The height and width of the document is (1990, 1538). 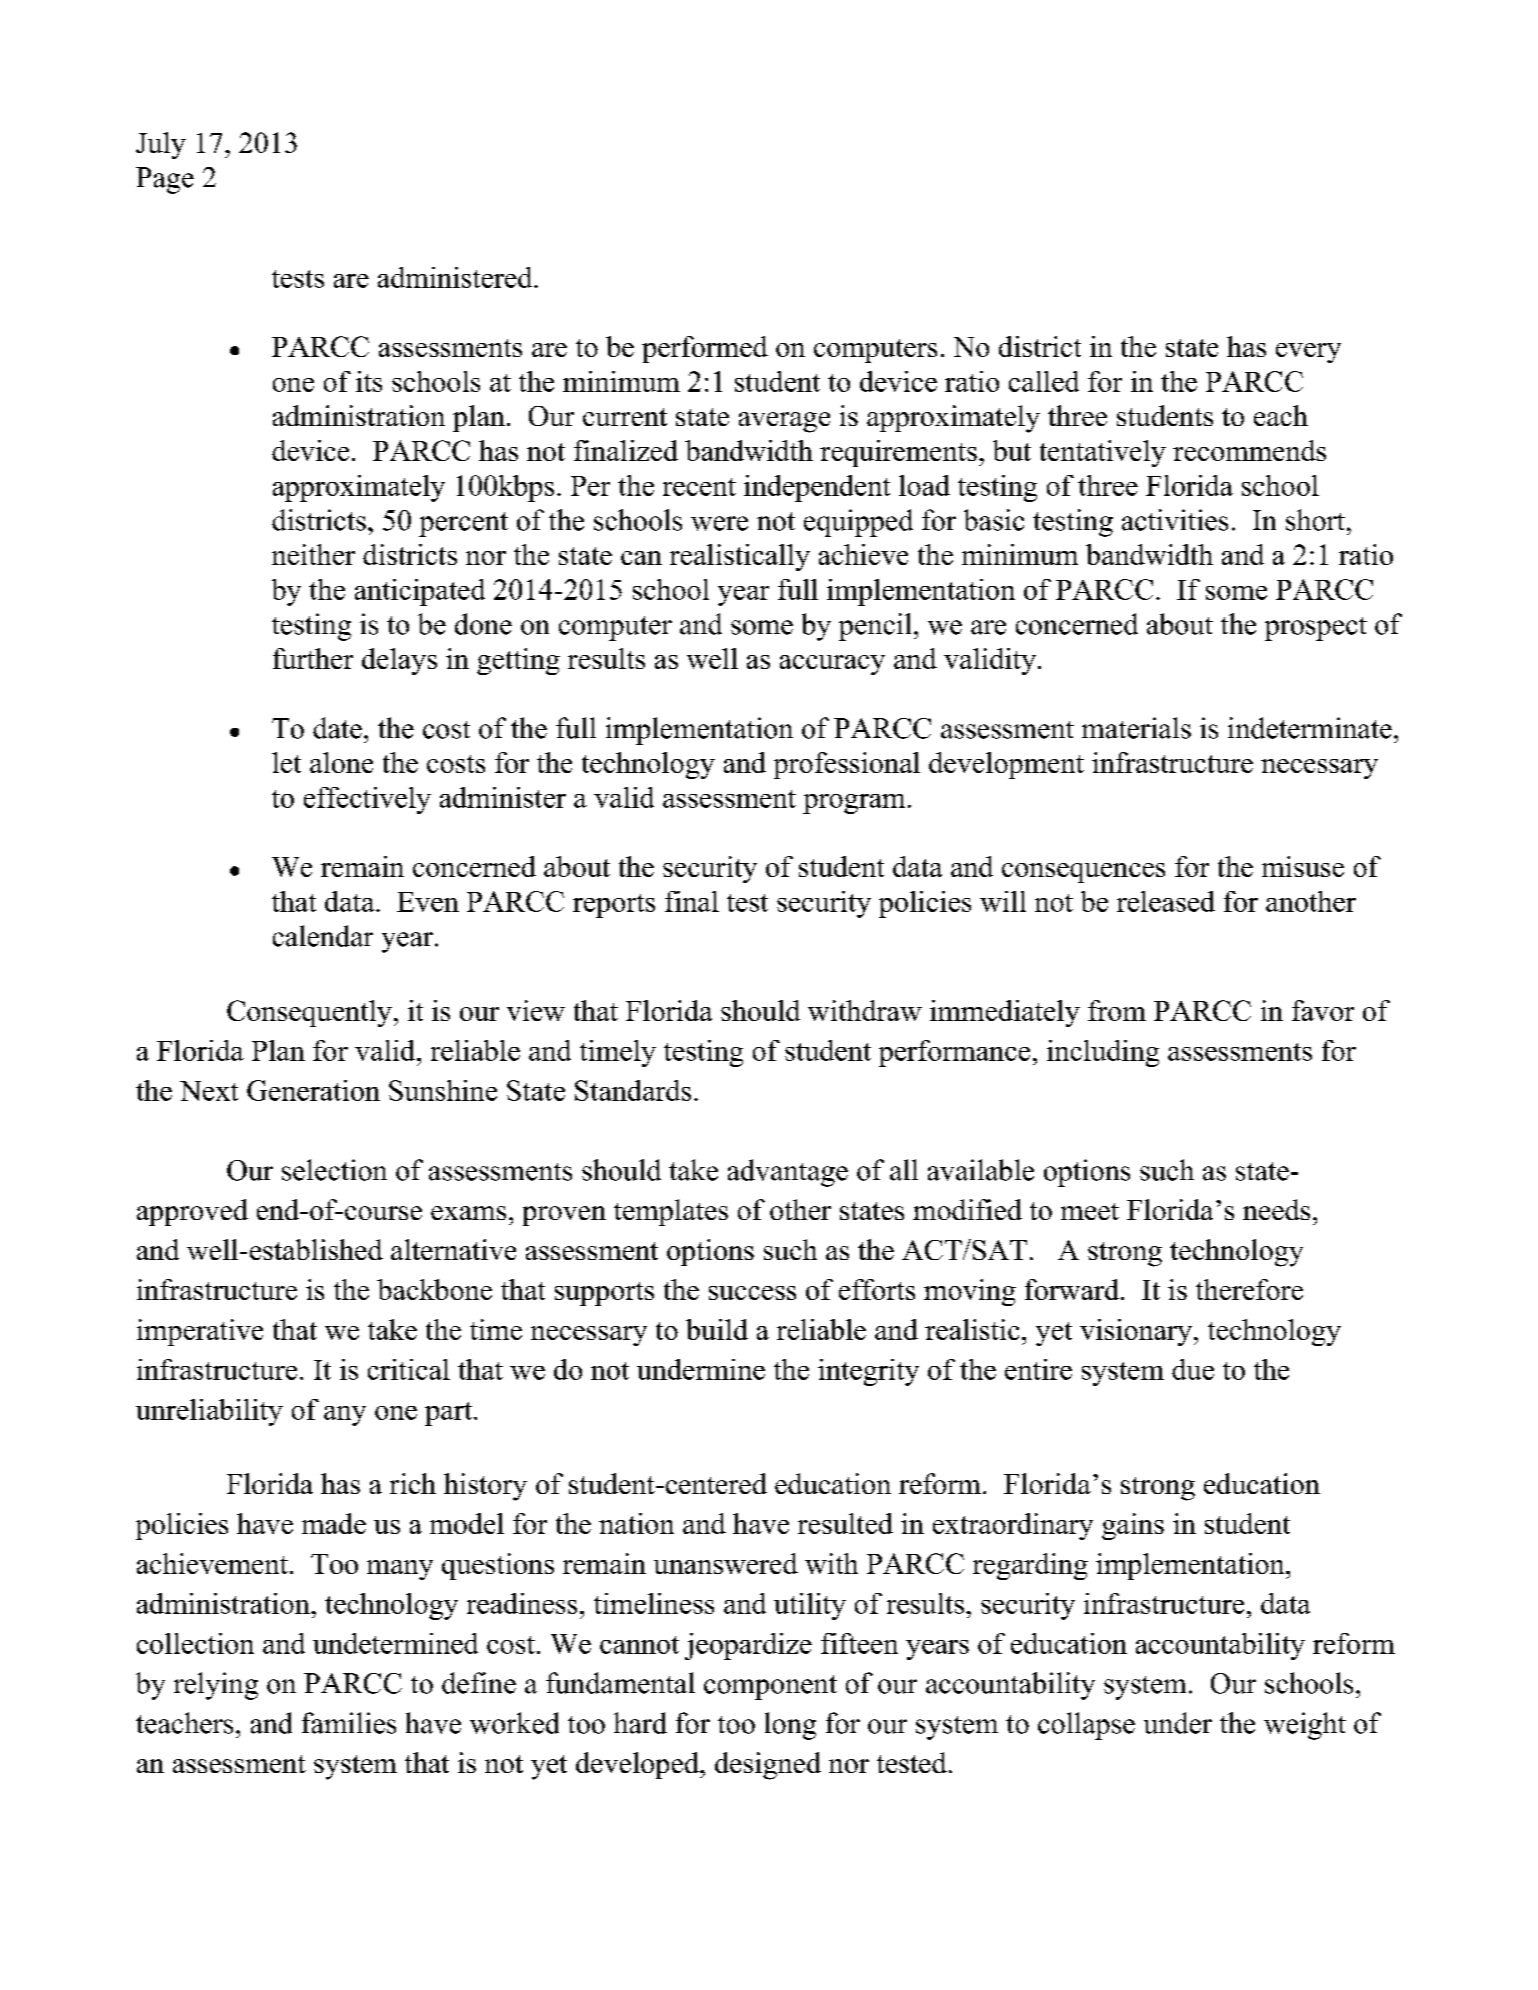 What do you see at coordinates (705, 349) in the document?
I see `performed` at bounding box center [705, 349].
